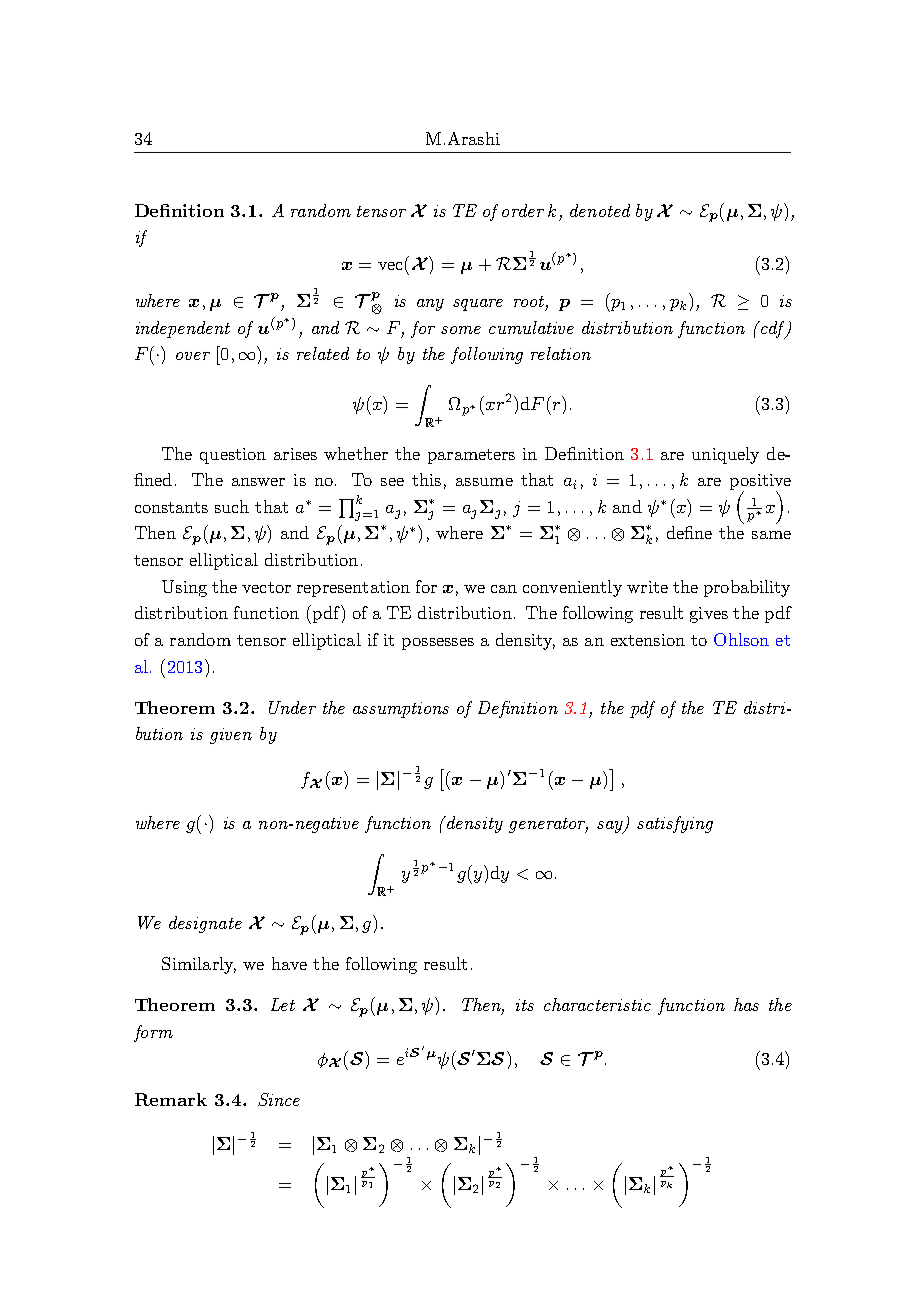 The image size is (921, 1316). Describe the element at coordinates (231, 736) in the page. I see `given` at that location.
